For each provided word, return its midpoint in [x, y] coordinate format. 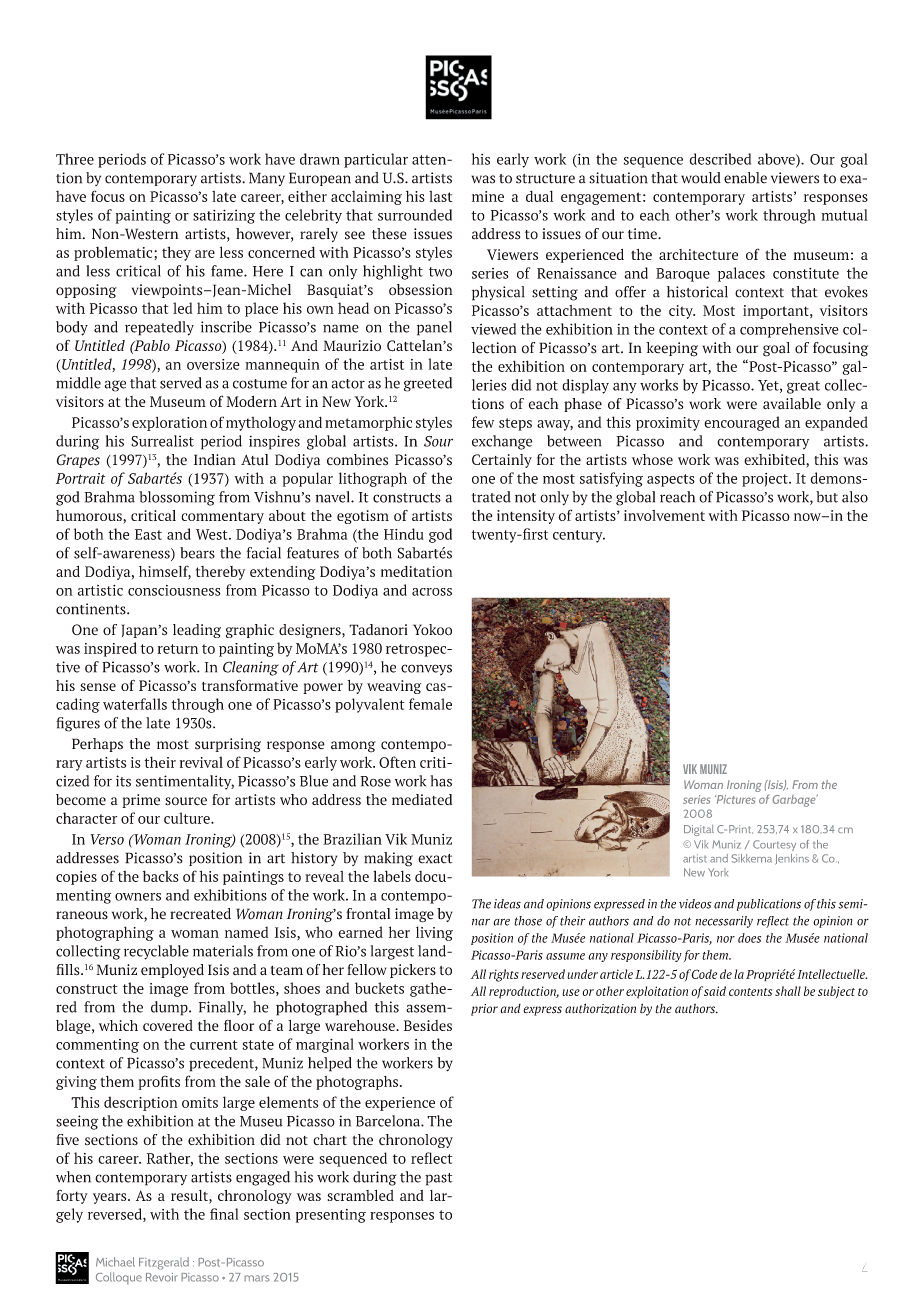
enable [745, 178]
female [430, 704]
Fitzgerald [164, 1263]
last [440, 196]
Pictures [735, 799]
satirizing [224, 216]
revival [201, 762]
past [438, 1179]
